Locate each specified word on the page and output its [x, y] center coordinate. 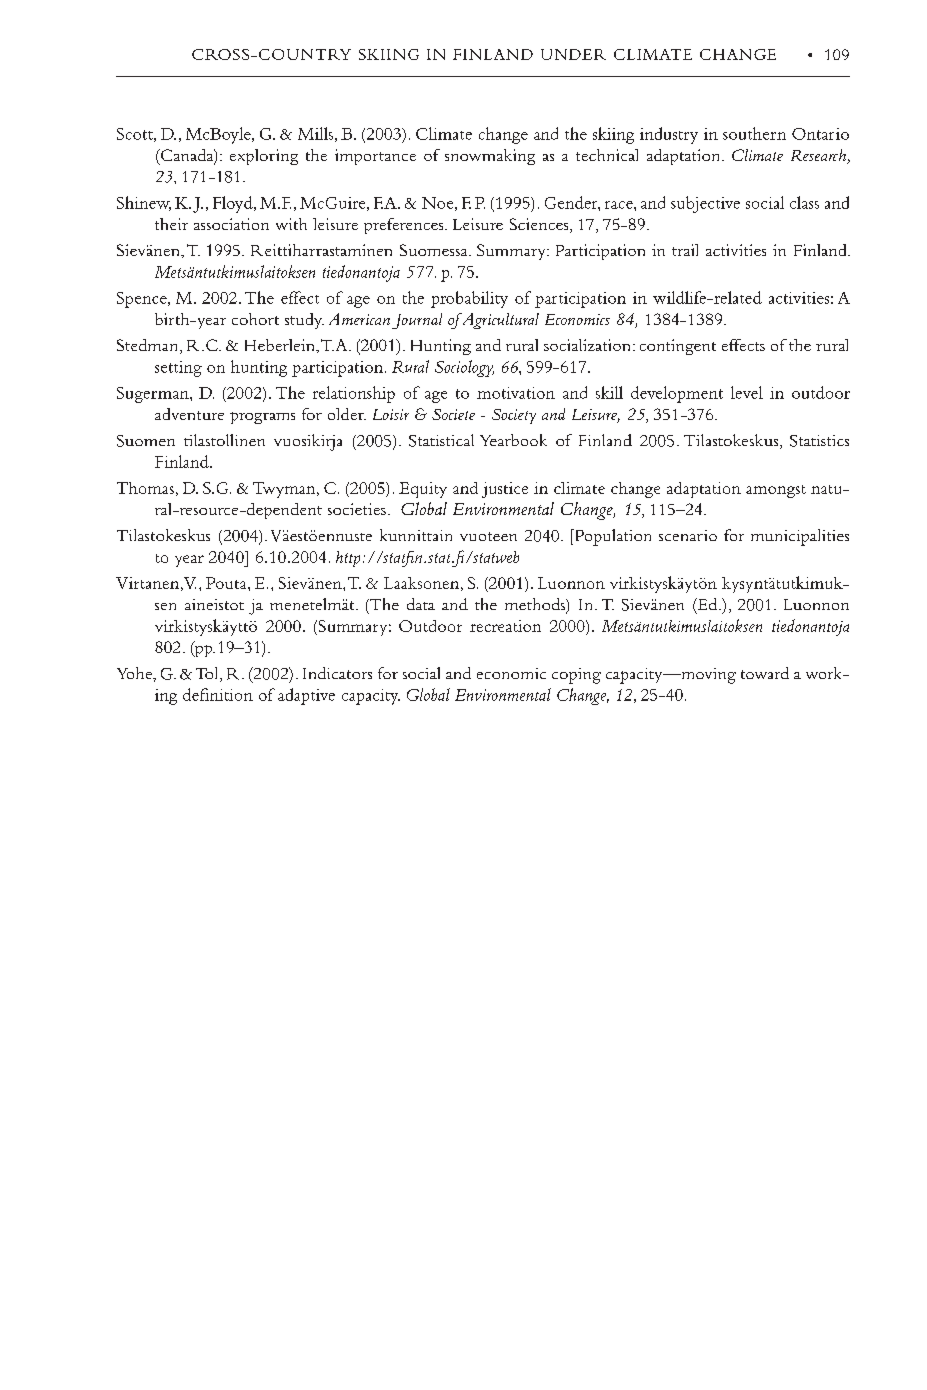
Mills [315, 133]
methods [536, 605]
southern [754, 133]
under [573, 54]
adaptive [306, 696]
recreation [505, 626]
